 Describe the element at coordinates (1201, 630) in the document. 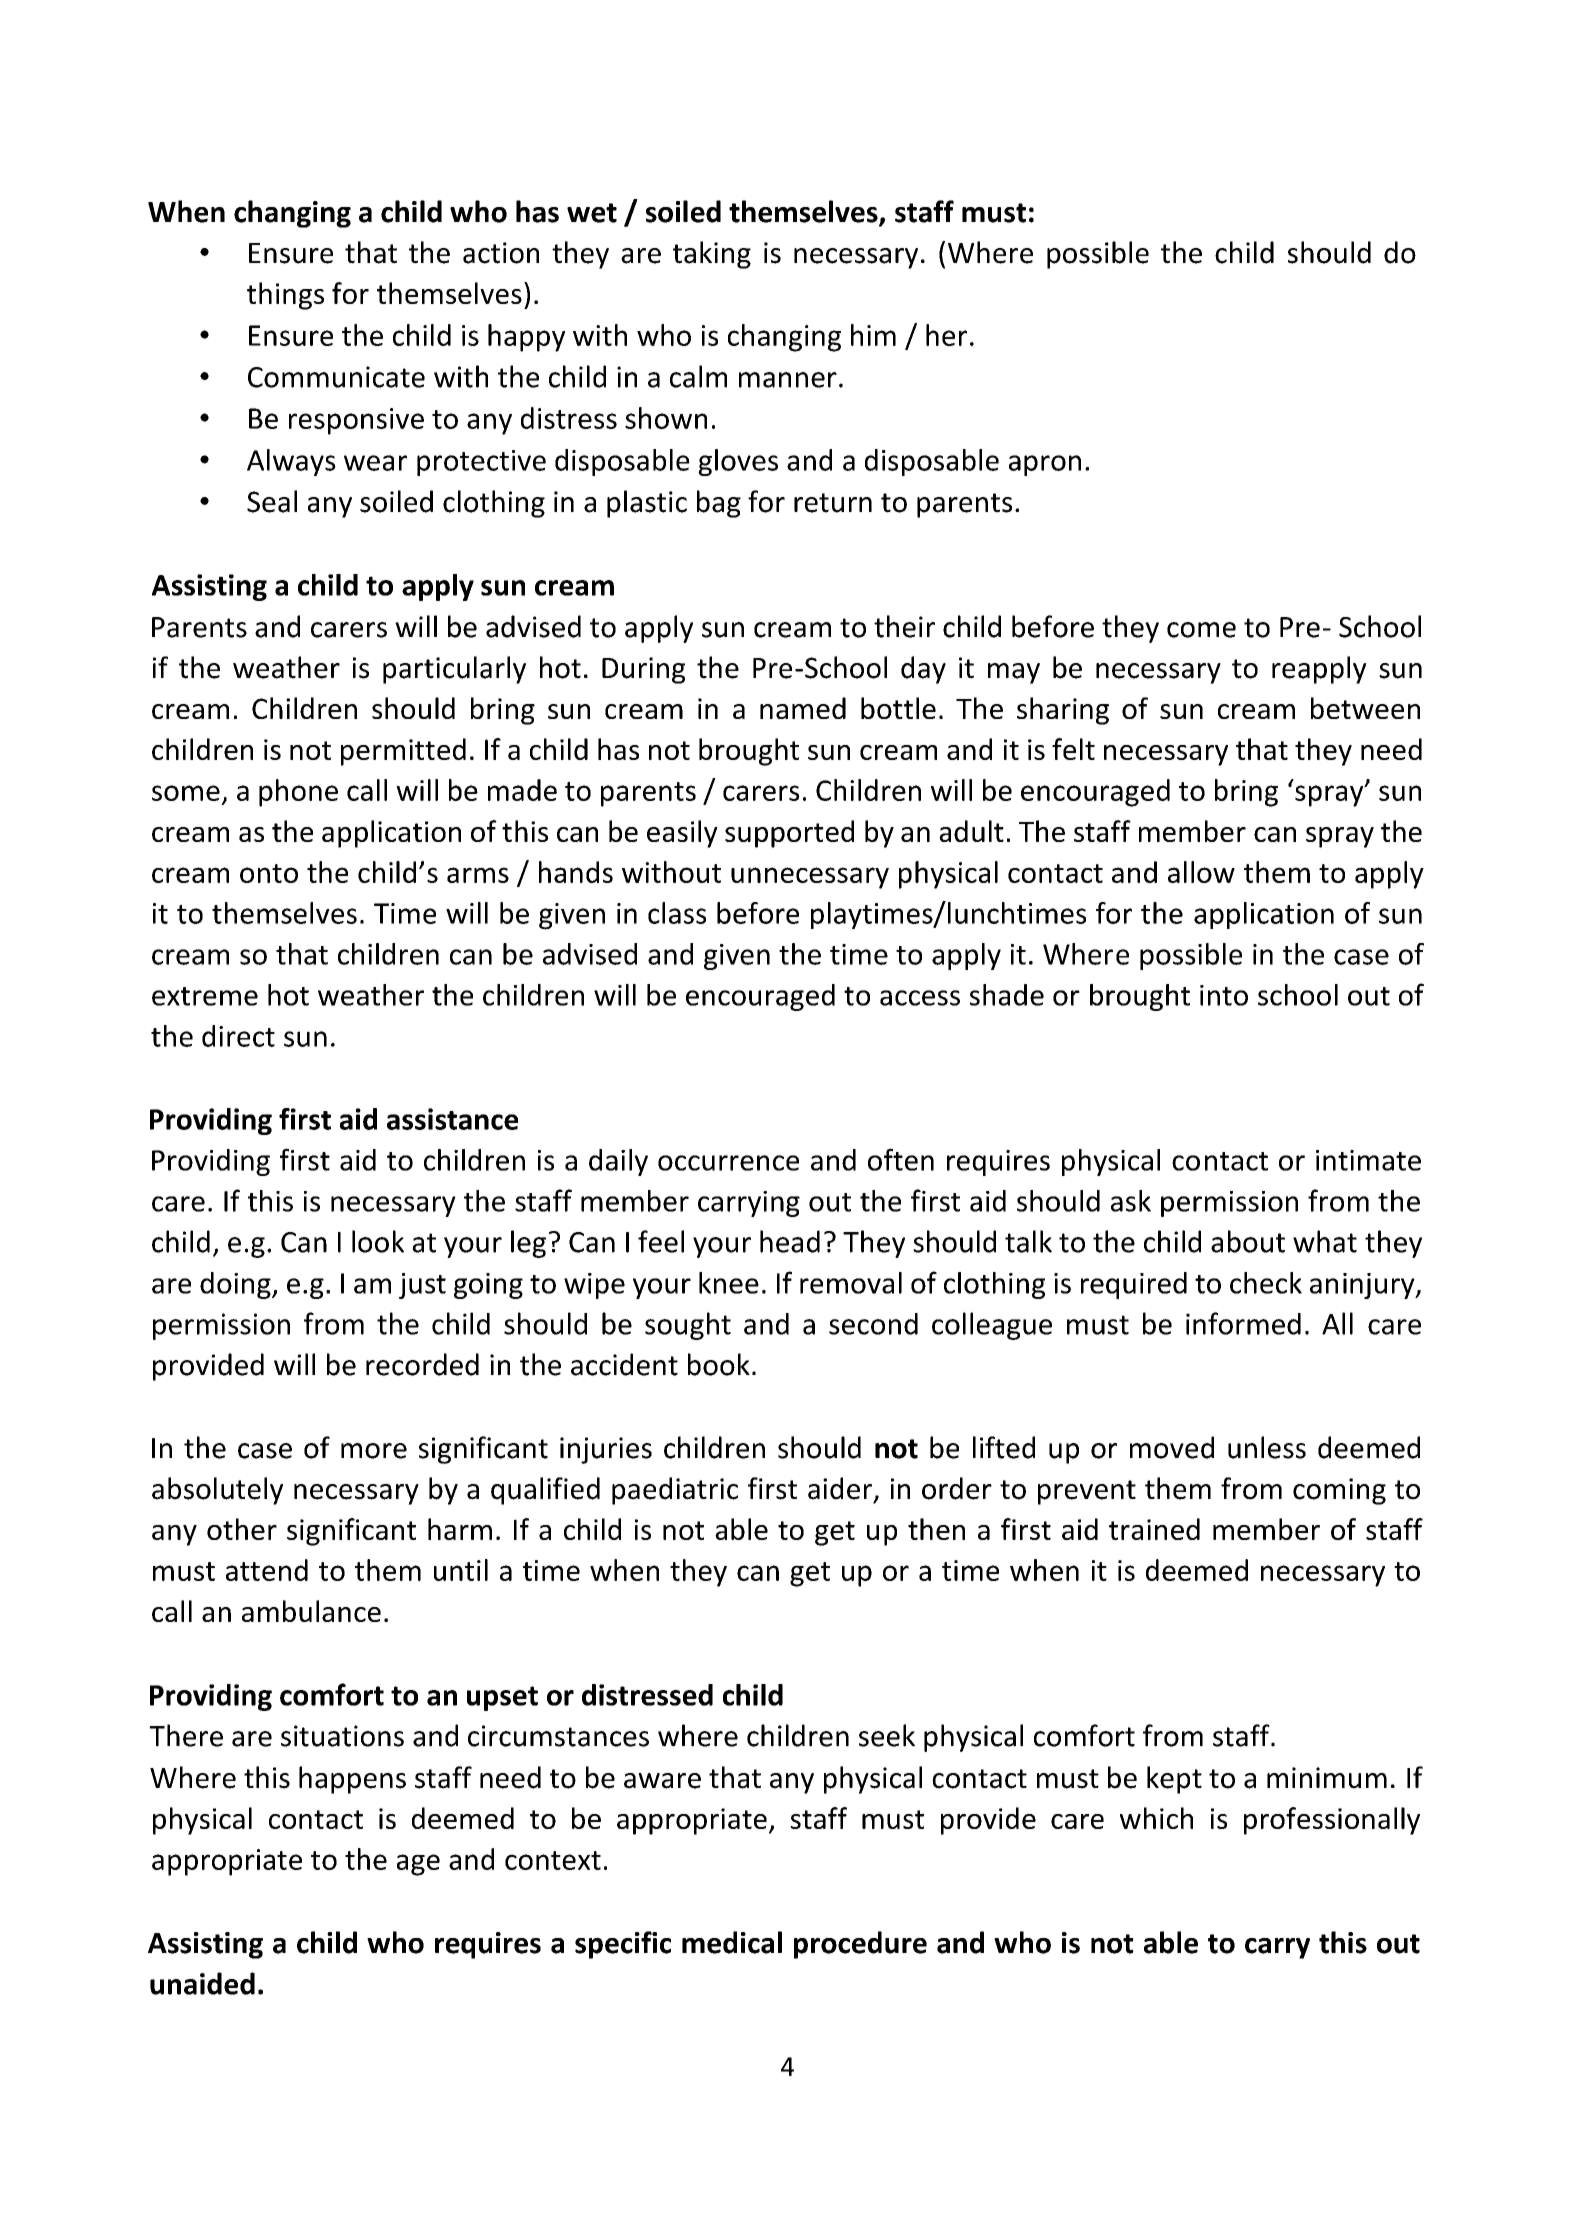

I see `come` at that location.
